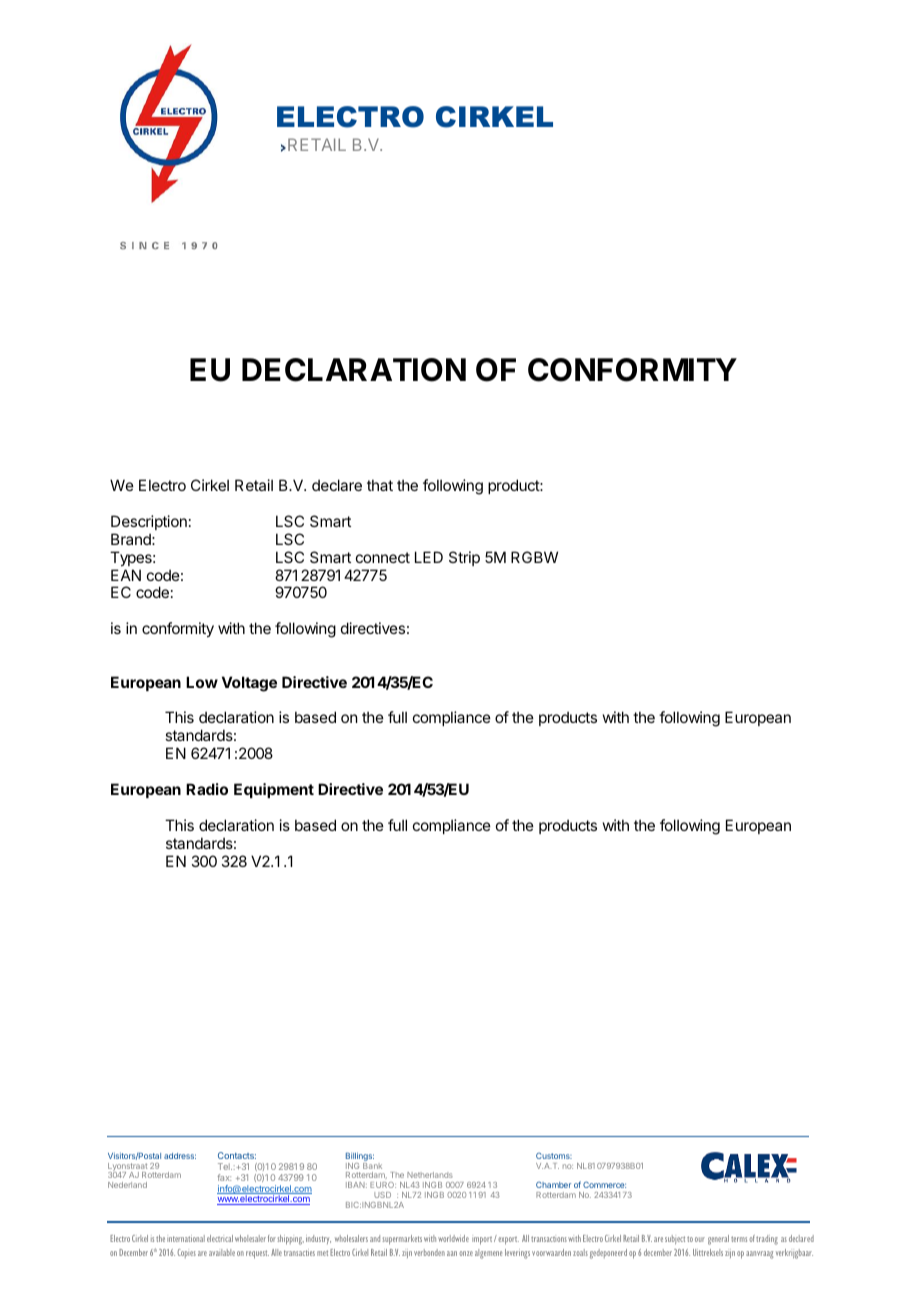 This screenshot has height=1308, width=924. Describe the element at coordinates (700, 1239) in the screenshot. I see `our` at that location.
